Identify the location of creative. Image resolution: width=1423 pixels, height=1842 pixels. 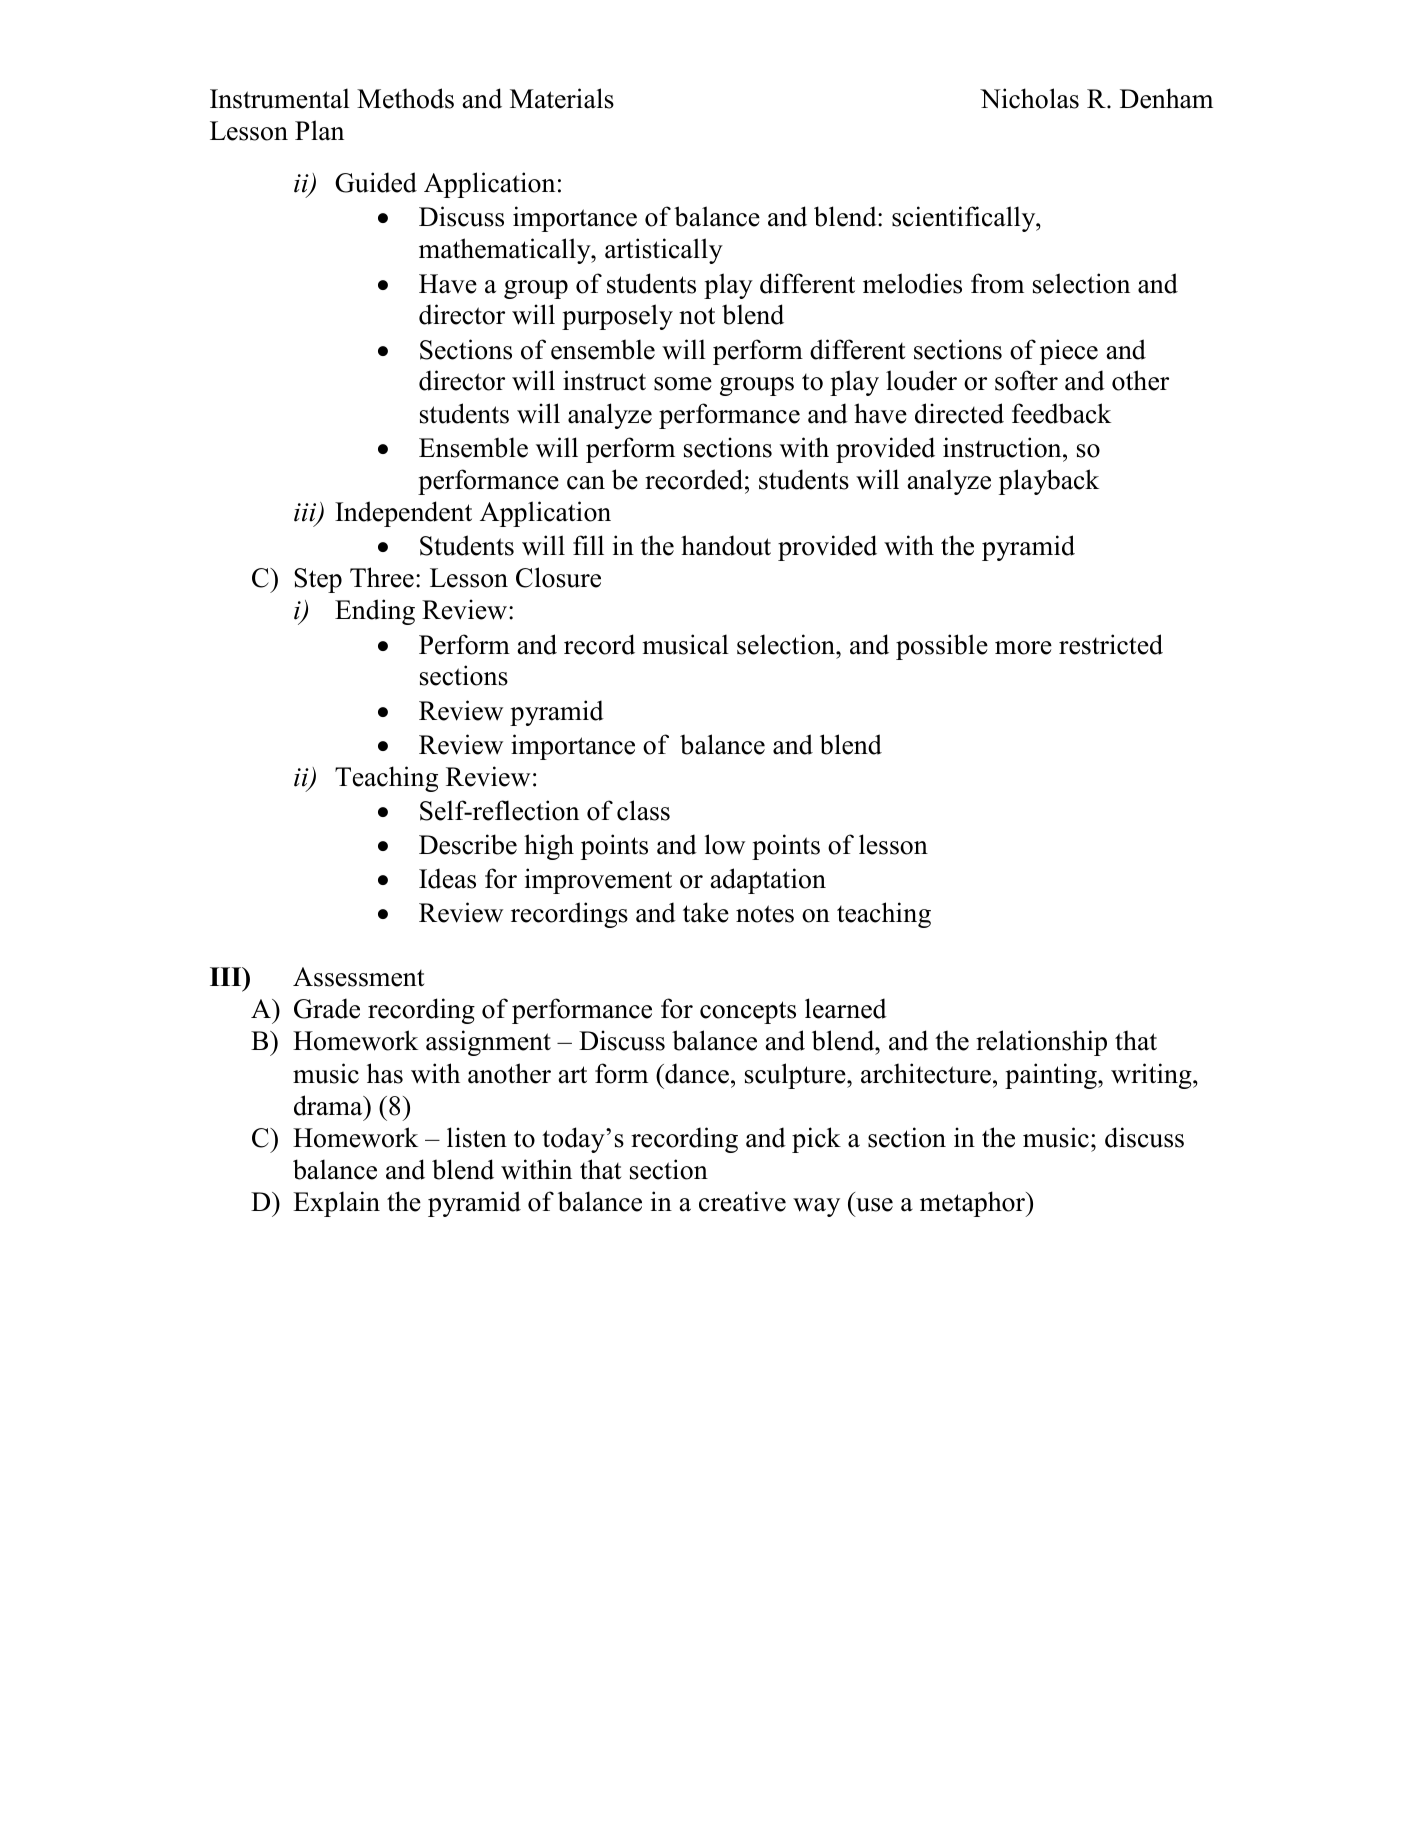
(742, 1201).
